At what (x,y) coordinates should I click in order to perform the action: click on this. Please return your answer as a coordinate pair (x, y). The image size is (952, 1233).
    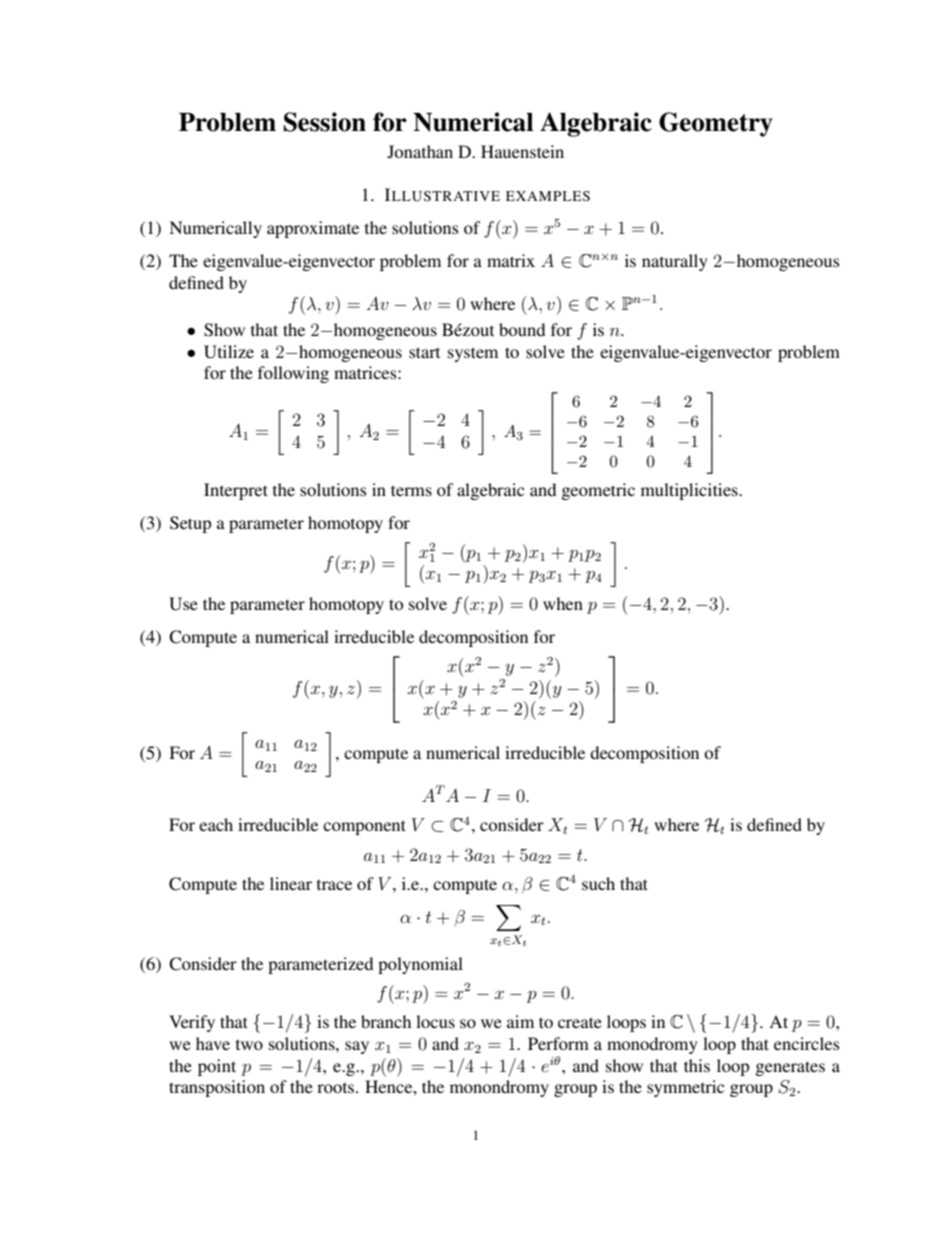
    Looking at the image, I should click on (697, 1065).
